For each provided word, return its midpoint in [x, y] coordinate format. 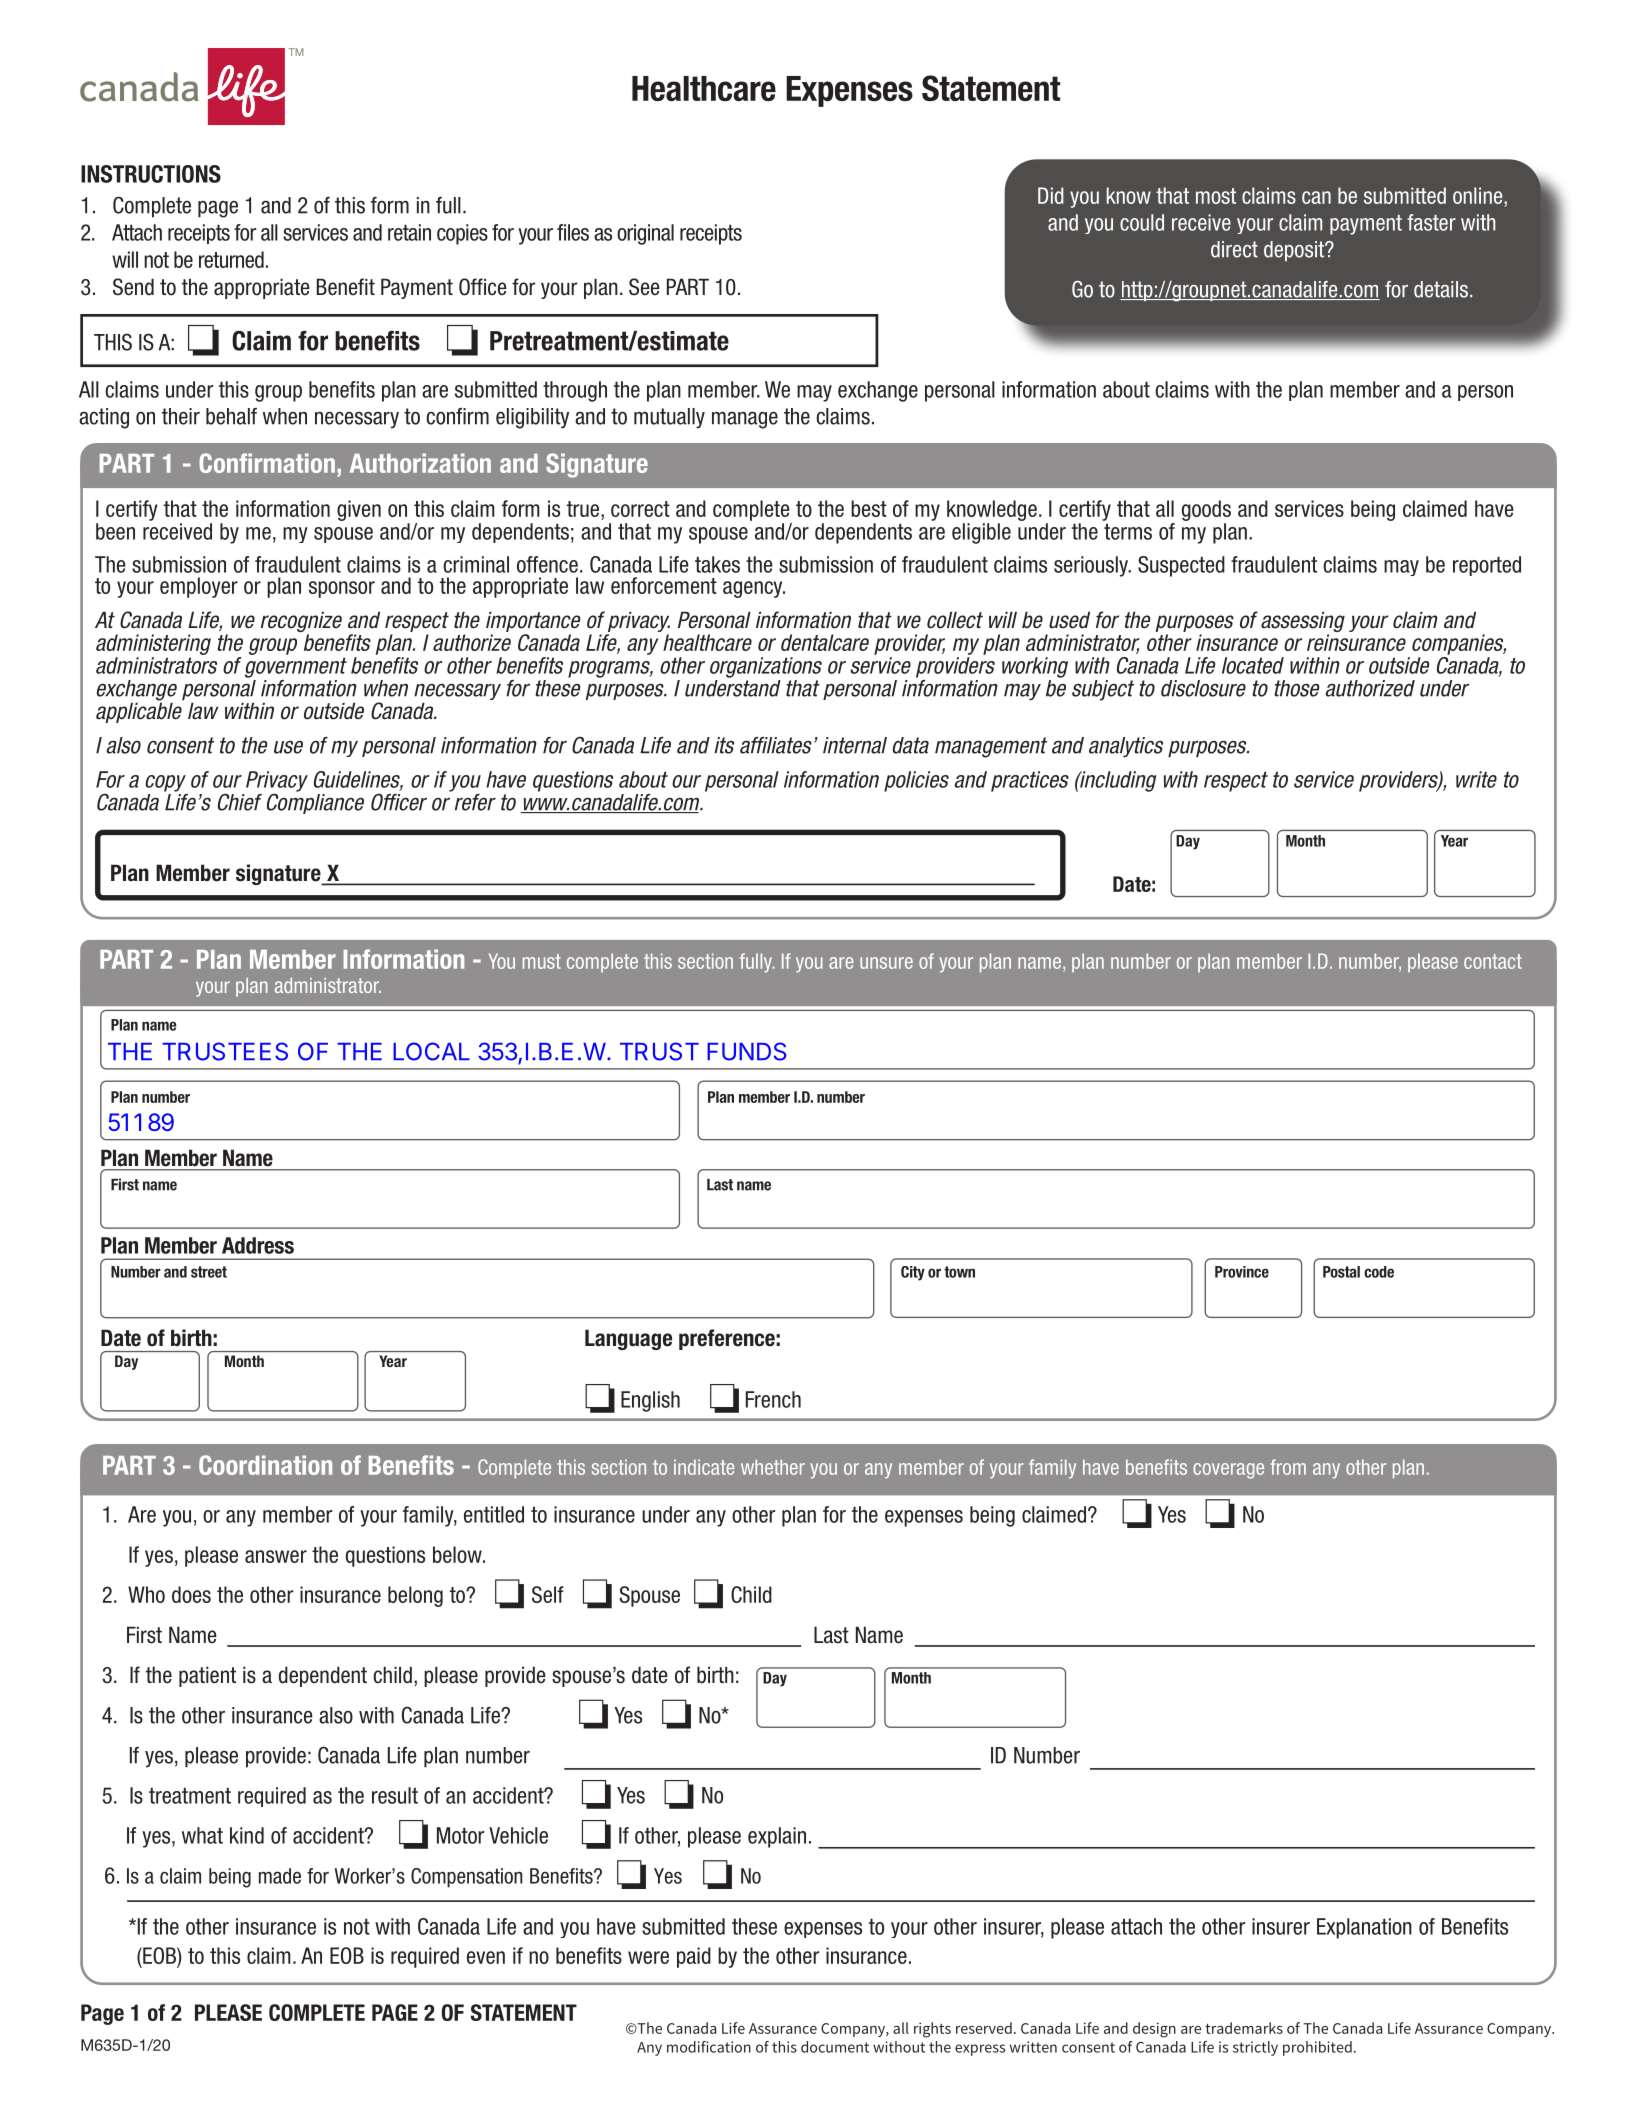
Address [258, 1245]
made [280, 1876]
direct [1234, 249]
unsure [886, 963]
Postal [1341, 1272]
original [645, 234]
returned [231, 259]
